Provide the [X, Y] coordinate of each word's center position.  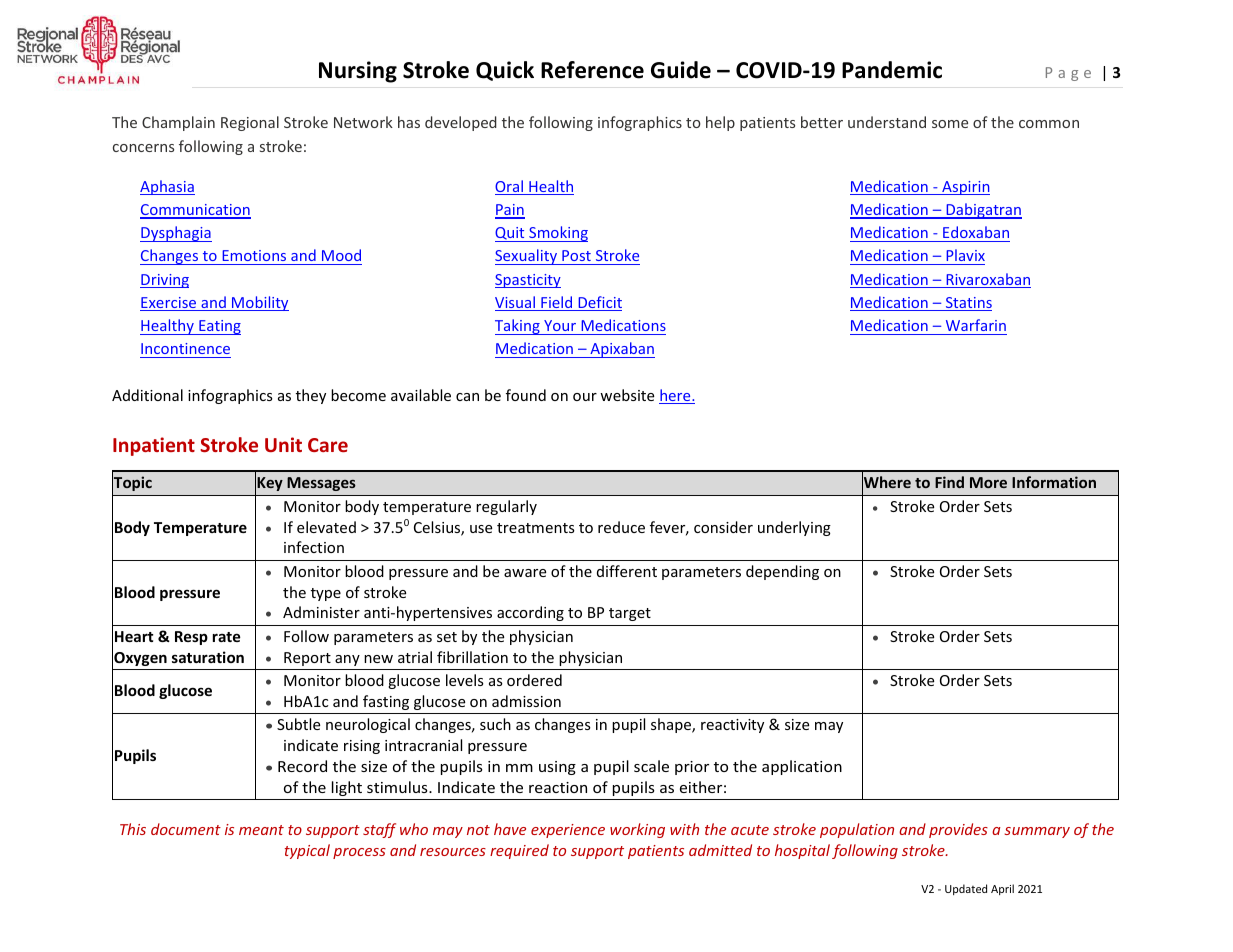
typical [307, 851]
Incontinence [185, 350]
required [519, 851]
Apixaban [621, 350]
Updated [966, 889]
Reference [592, 70]
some [950, 124]
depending [782, 572]
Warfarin [976, 325]
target [630, 614]
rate [227, 637]
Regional [250, 123]
